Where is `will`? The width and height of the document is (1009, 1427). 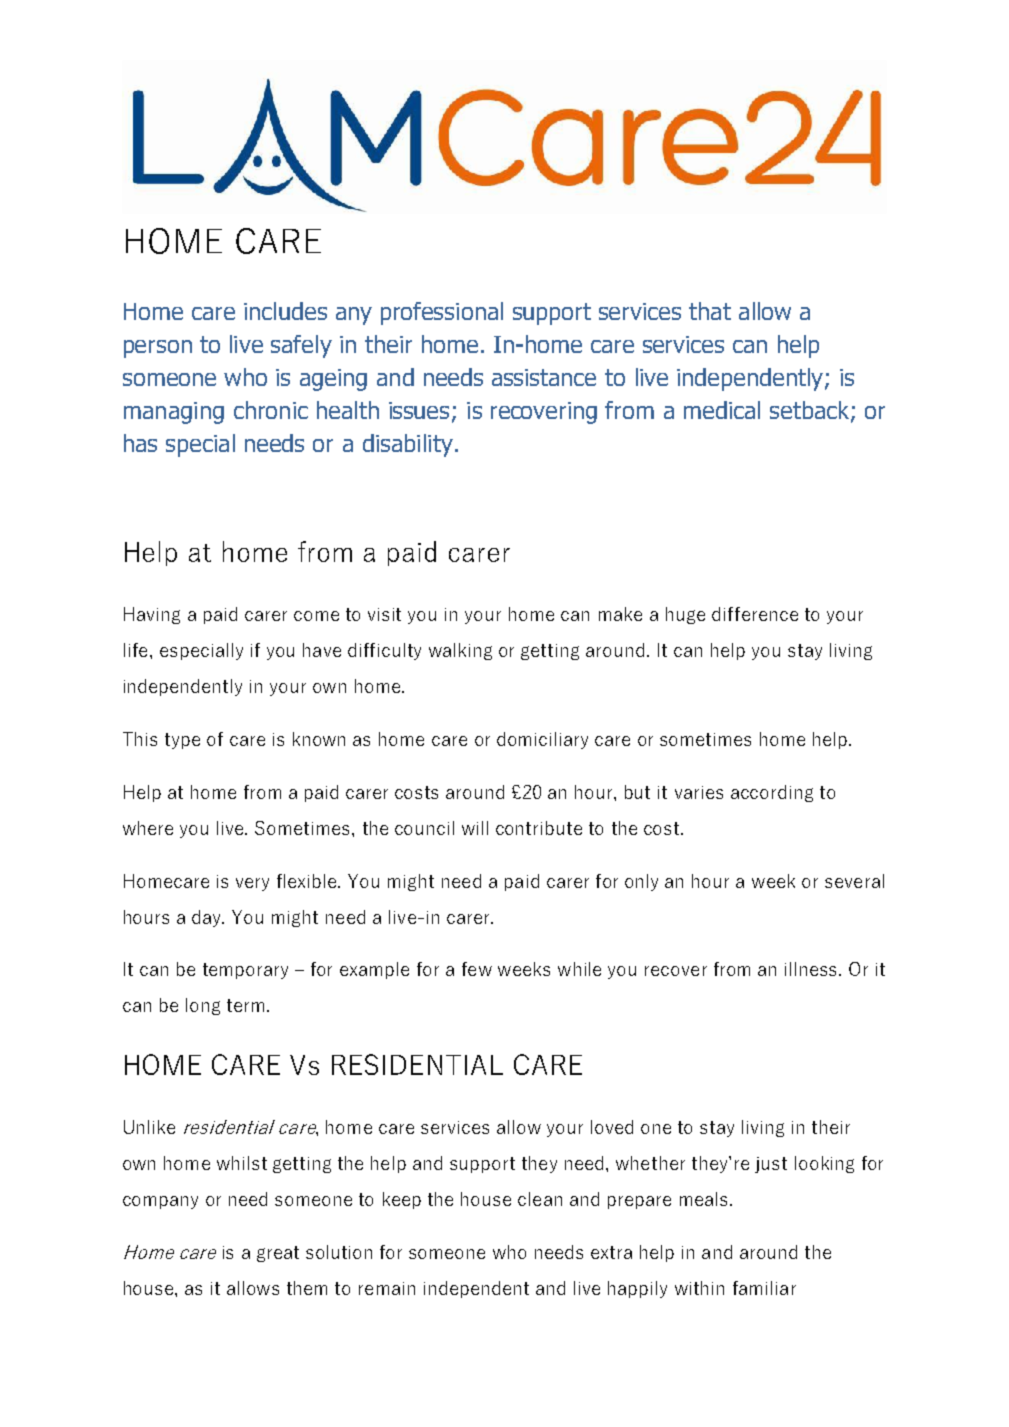 will is located at coordinates (475, 828).
